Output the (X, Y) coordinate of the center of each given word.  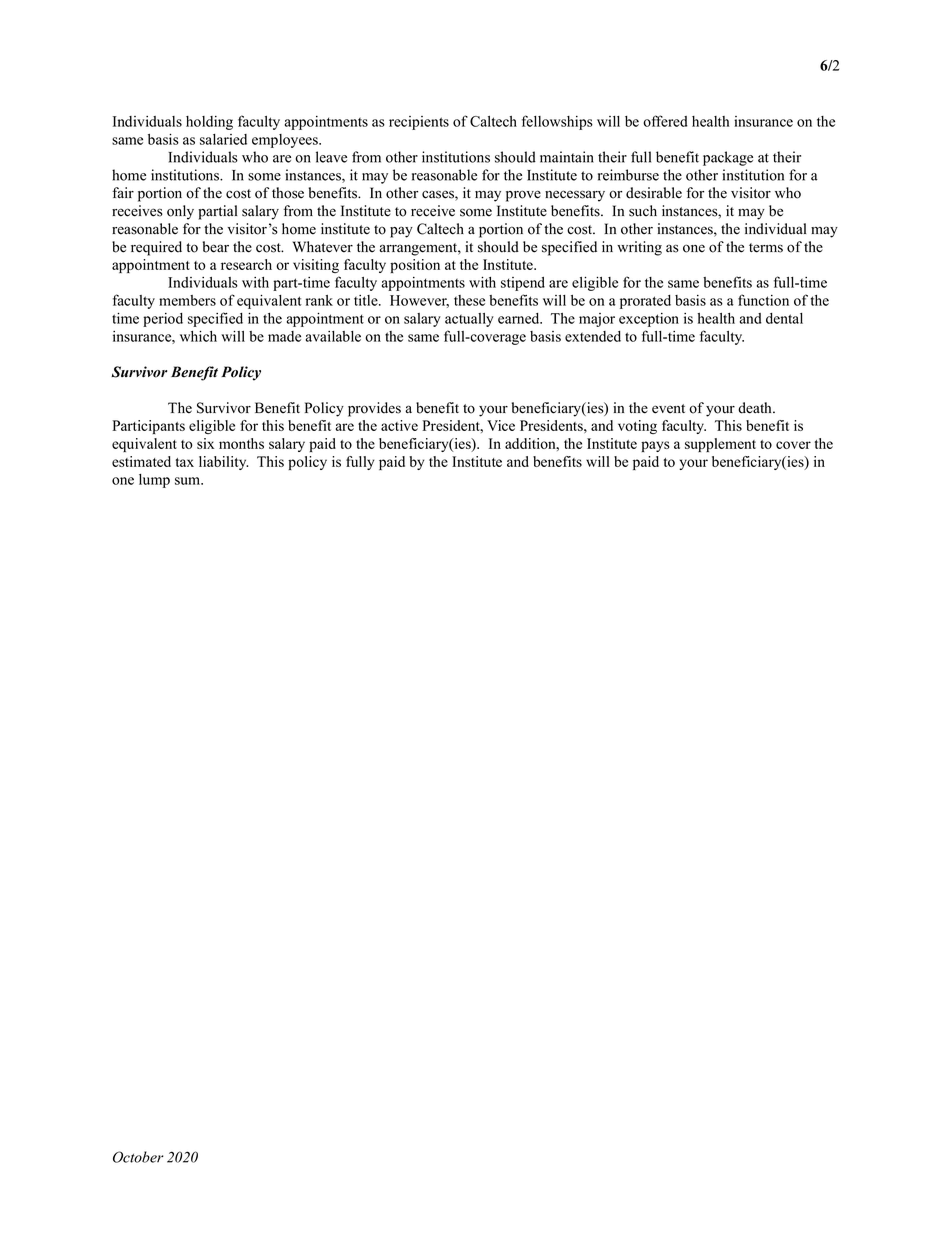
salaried (223, 139)
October (138, 1157)
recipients (419, 123)
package (728, 158)
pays (655, 446)
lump (154, 481)
